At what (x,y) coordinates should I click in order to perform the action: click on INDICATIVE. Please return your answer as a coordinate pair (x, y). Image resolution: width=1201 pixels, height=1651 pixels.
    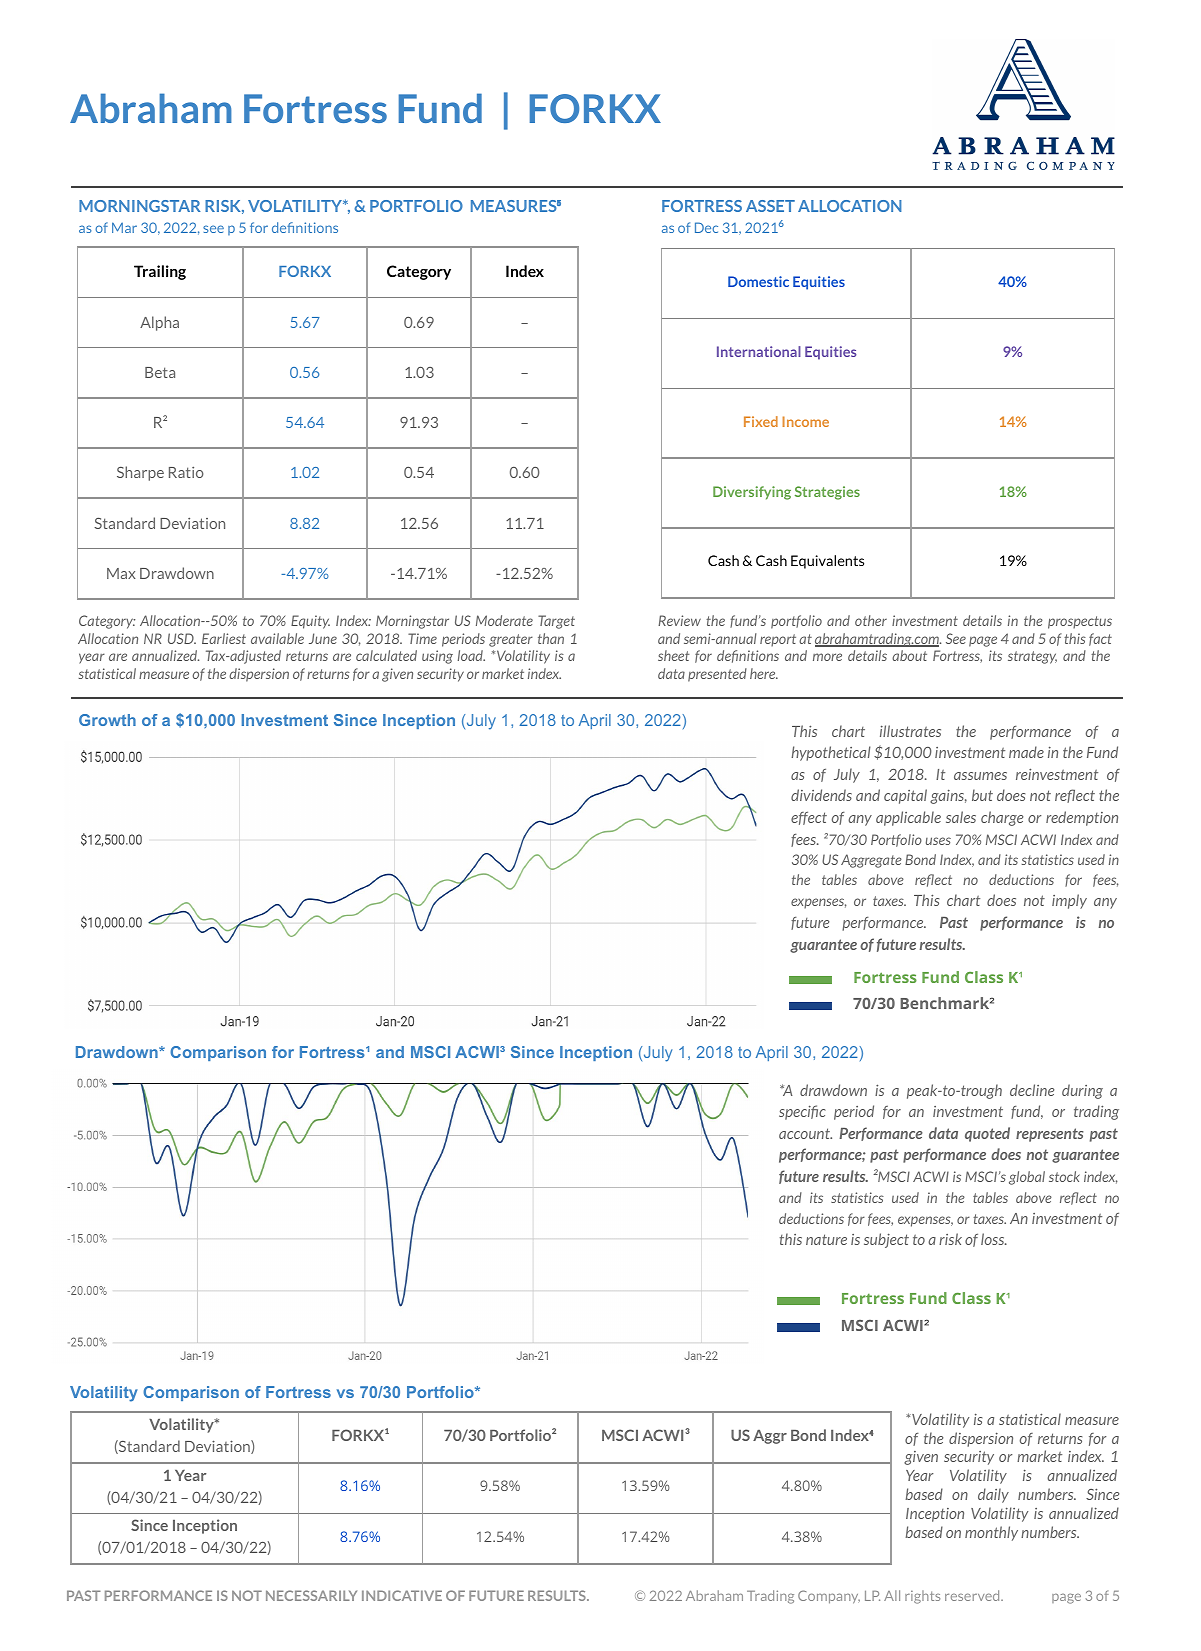
    Looking at the image, I should click on (402, 1595).
